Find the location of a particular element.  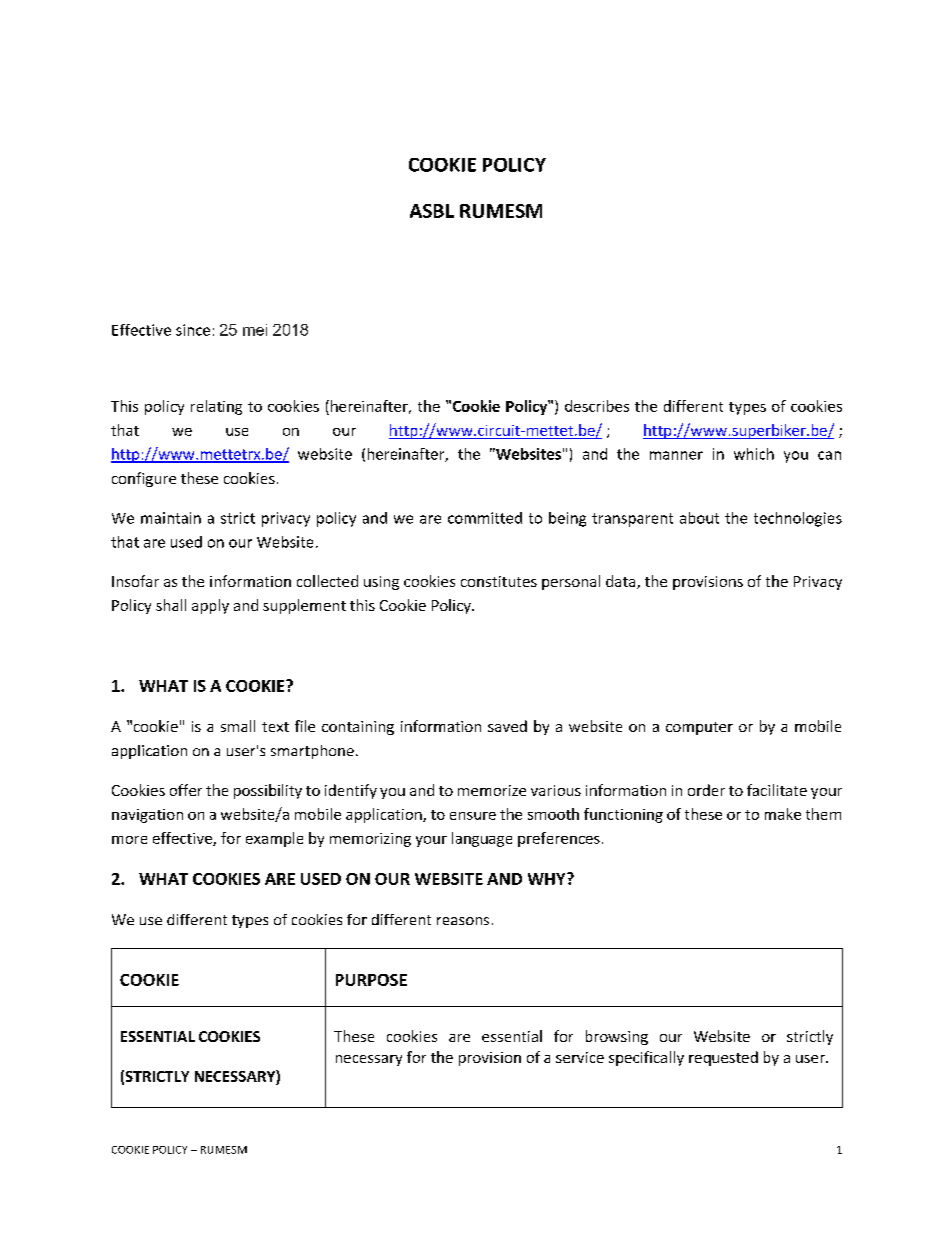

describes is located at coordinates (597, 406).
